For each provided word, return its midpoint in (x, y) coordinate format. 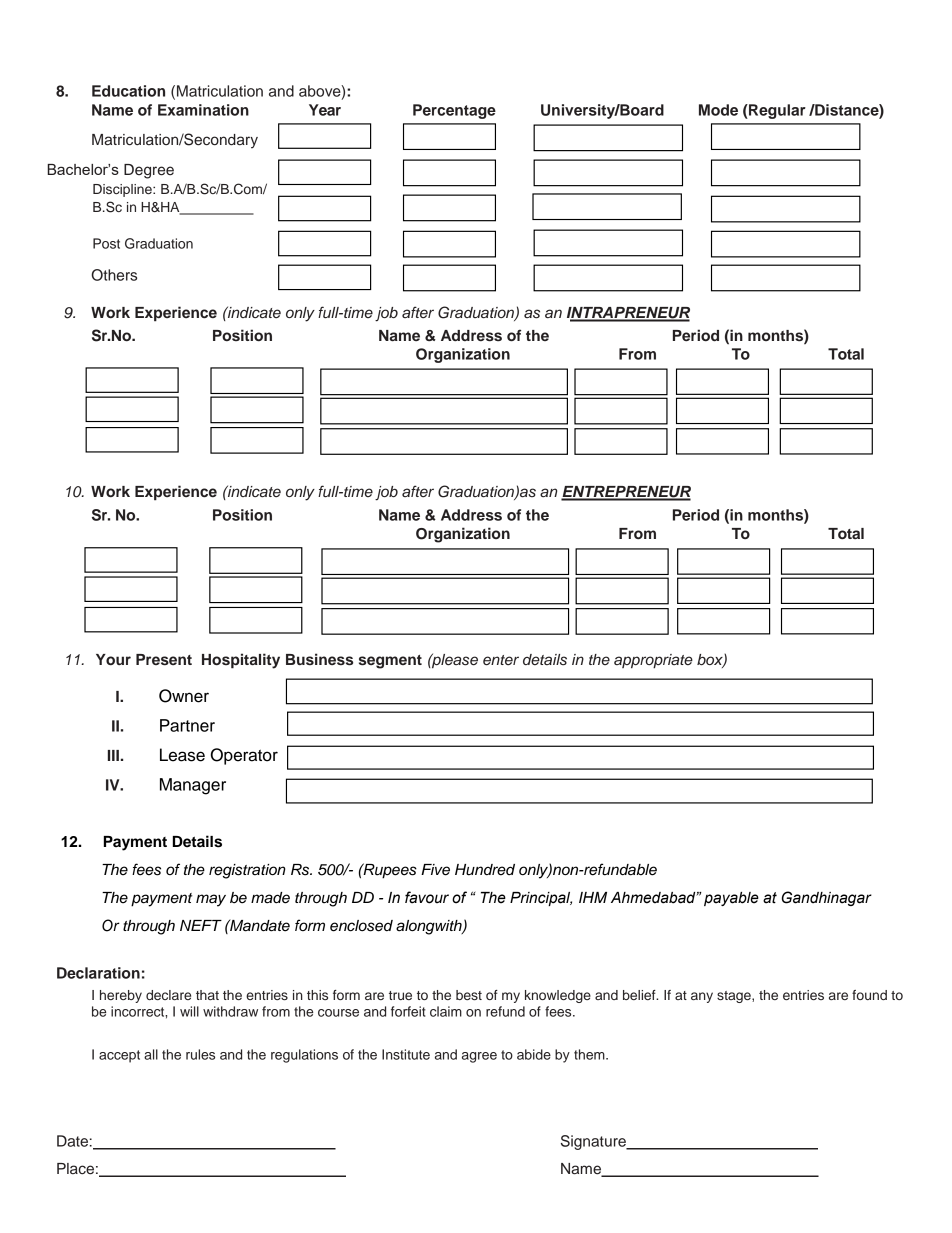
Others (114, 275)
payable (731, 899)
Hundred (485, 870)
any (702, 997)
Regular (776, 111)
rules (200, 1054)
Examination (203, 110)
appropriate (653, 661)
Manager (193, 786)
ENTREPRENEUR (626, 493)
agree (479, 1057)
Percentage (454, 111)
